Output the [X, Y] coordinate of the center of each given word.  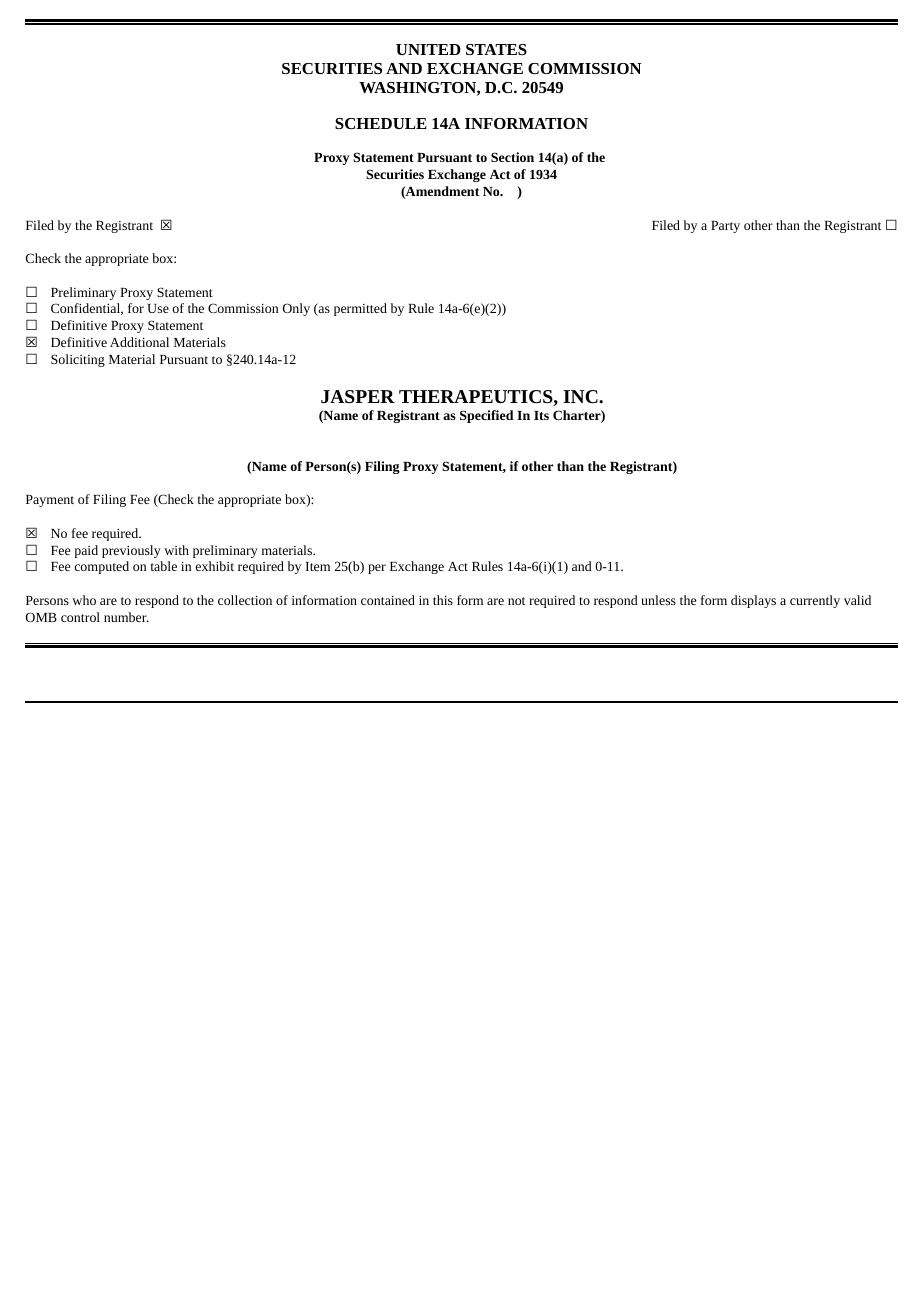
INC [581, 396]
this [443, 600]
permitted [360, 309]
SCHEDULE [381, 123]
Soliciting [78, 360]
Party [725, 227]
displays [753, 601]
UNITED [428, 49]
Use [158, 308]
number [126, 617]
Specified [486, 416]
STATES [496, 49]
